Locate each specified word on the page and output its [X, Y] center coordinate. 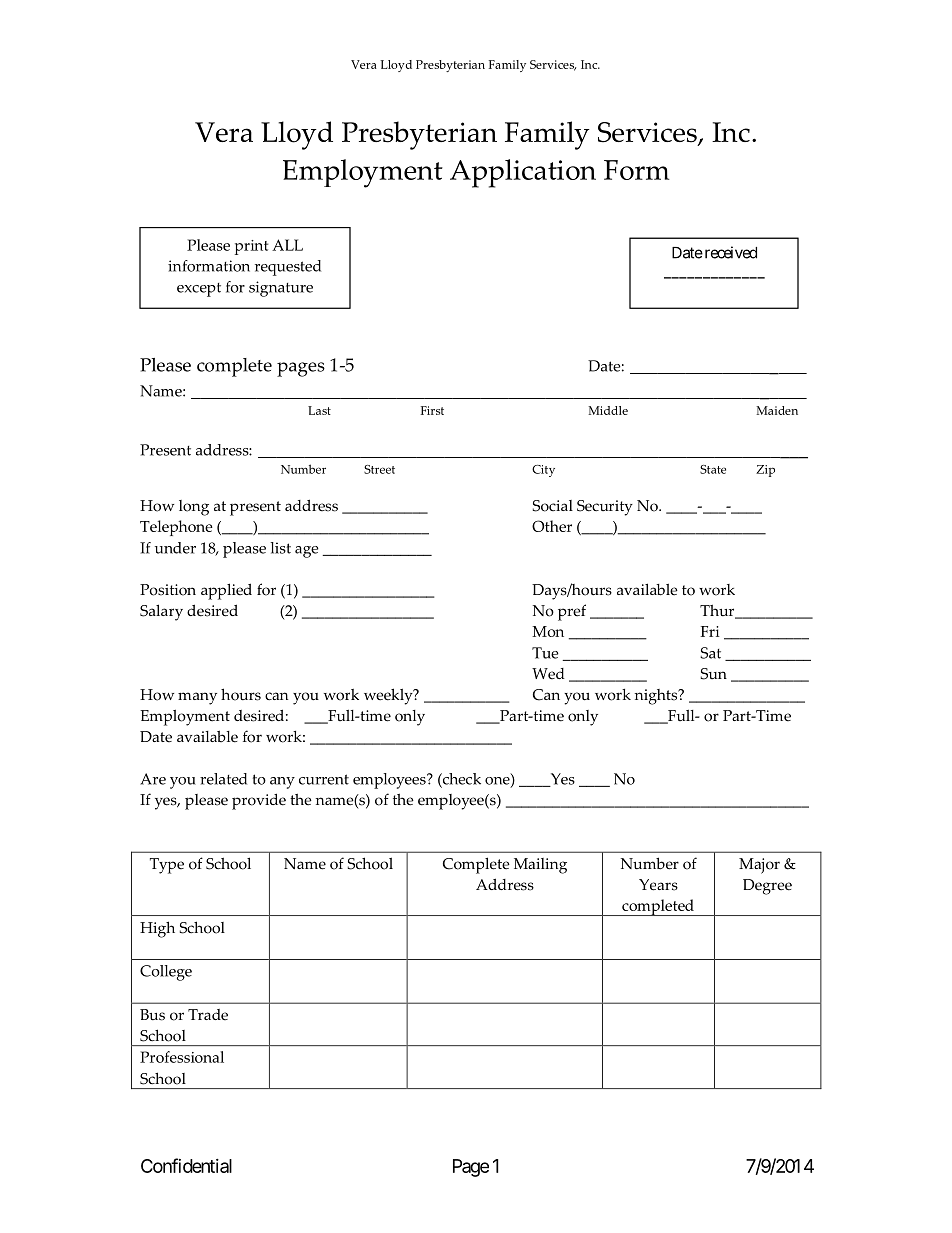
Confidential [186, 1165]
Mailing [540, 866]
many [197, 698]
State [713, 469]
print [251, 247]
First [432, 410]
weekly [389, 696]
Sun [714, 674]
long [194, 508]
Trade [208, 1015]
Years [658, 885]
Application [523, 173]
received [729, 252]
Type [167, 866]
